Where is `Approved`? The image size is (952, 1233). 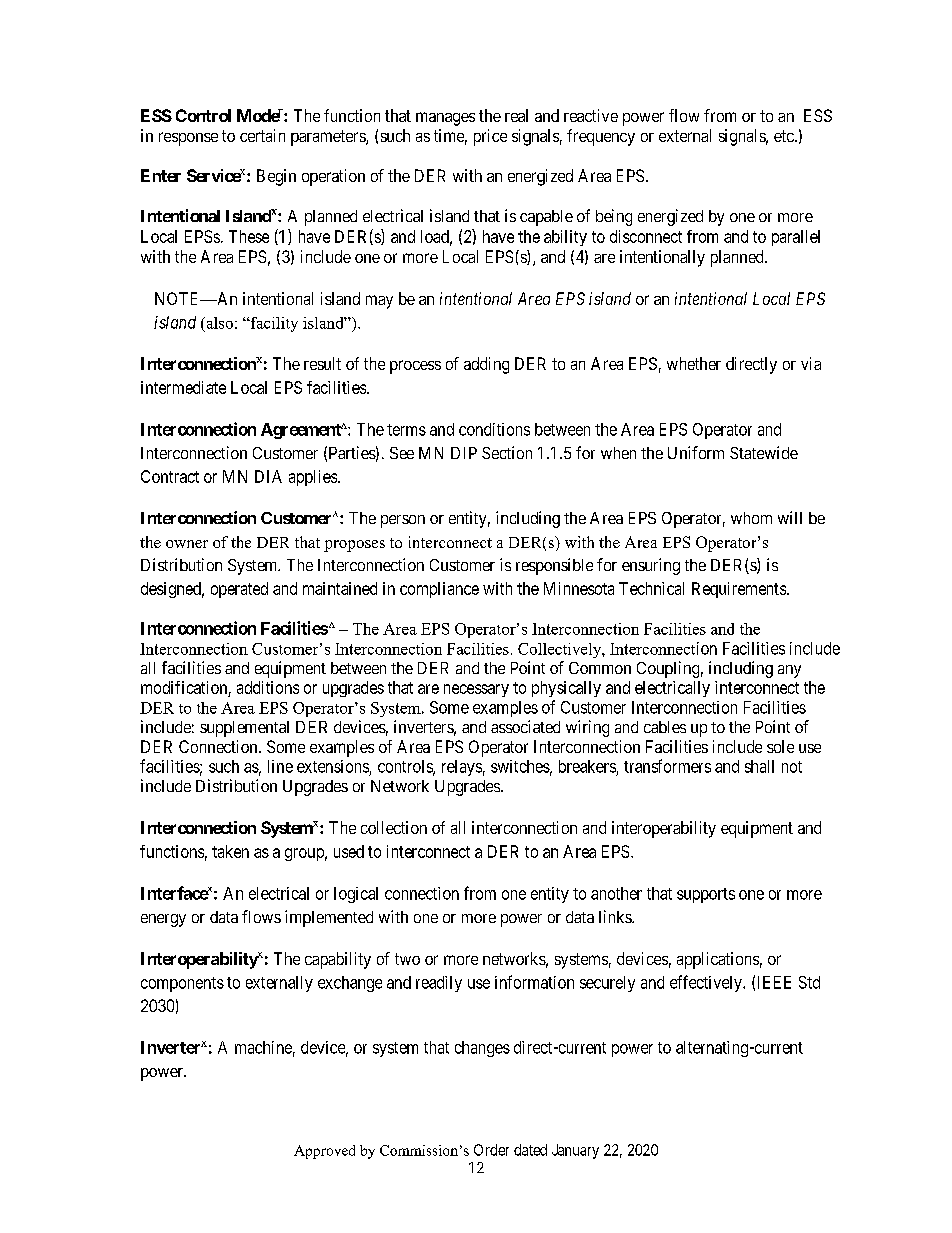 Approved is located at coordinates (324, 1152).
